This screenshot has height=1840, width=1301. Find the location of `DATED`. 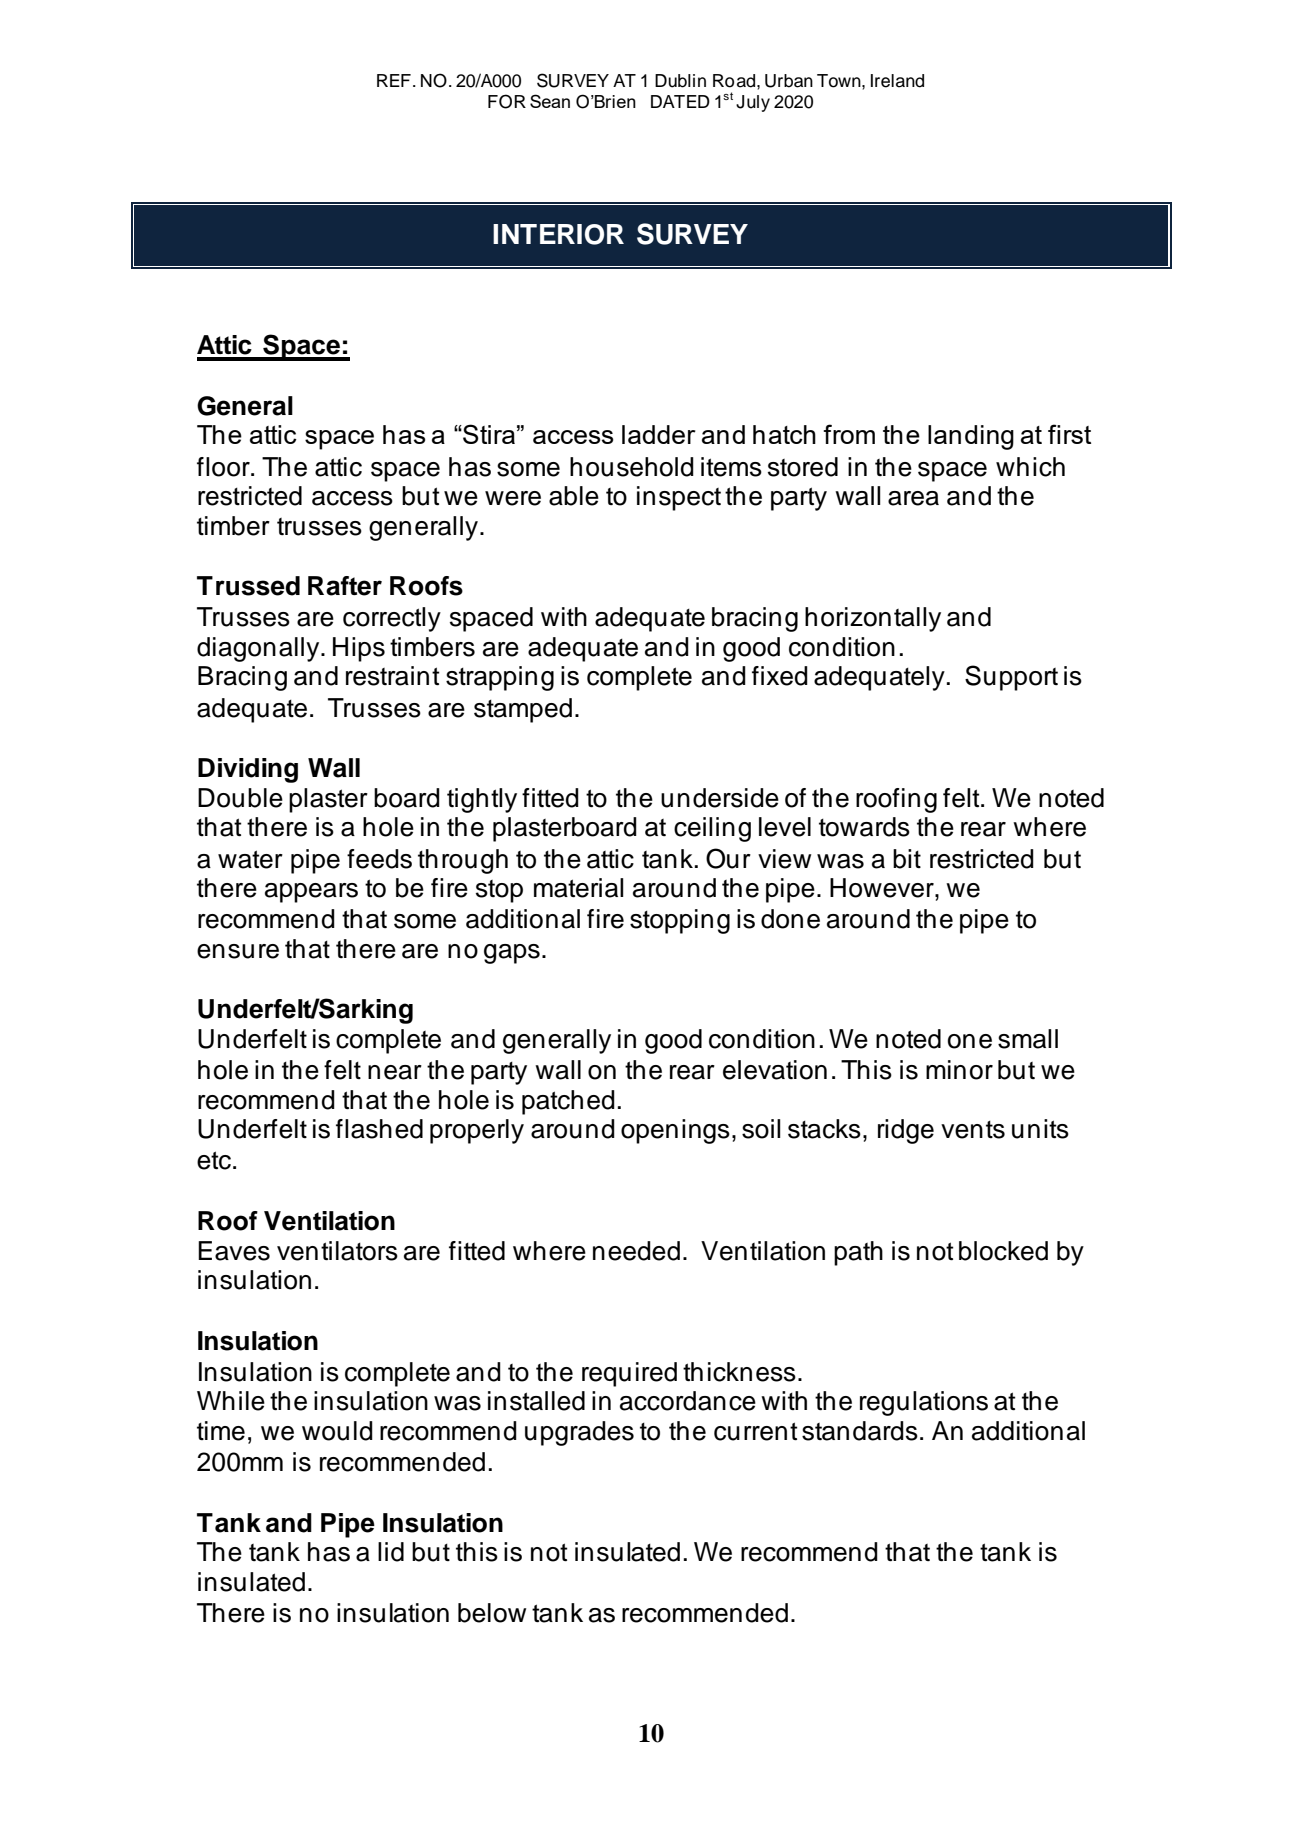

DATED is located at coordinates (680, 101).
